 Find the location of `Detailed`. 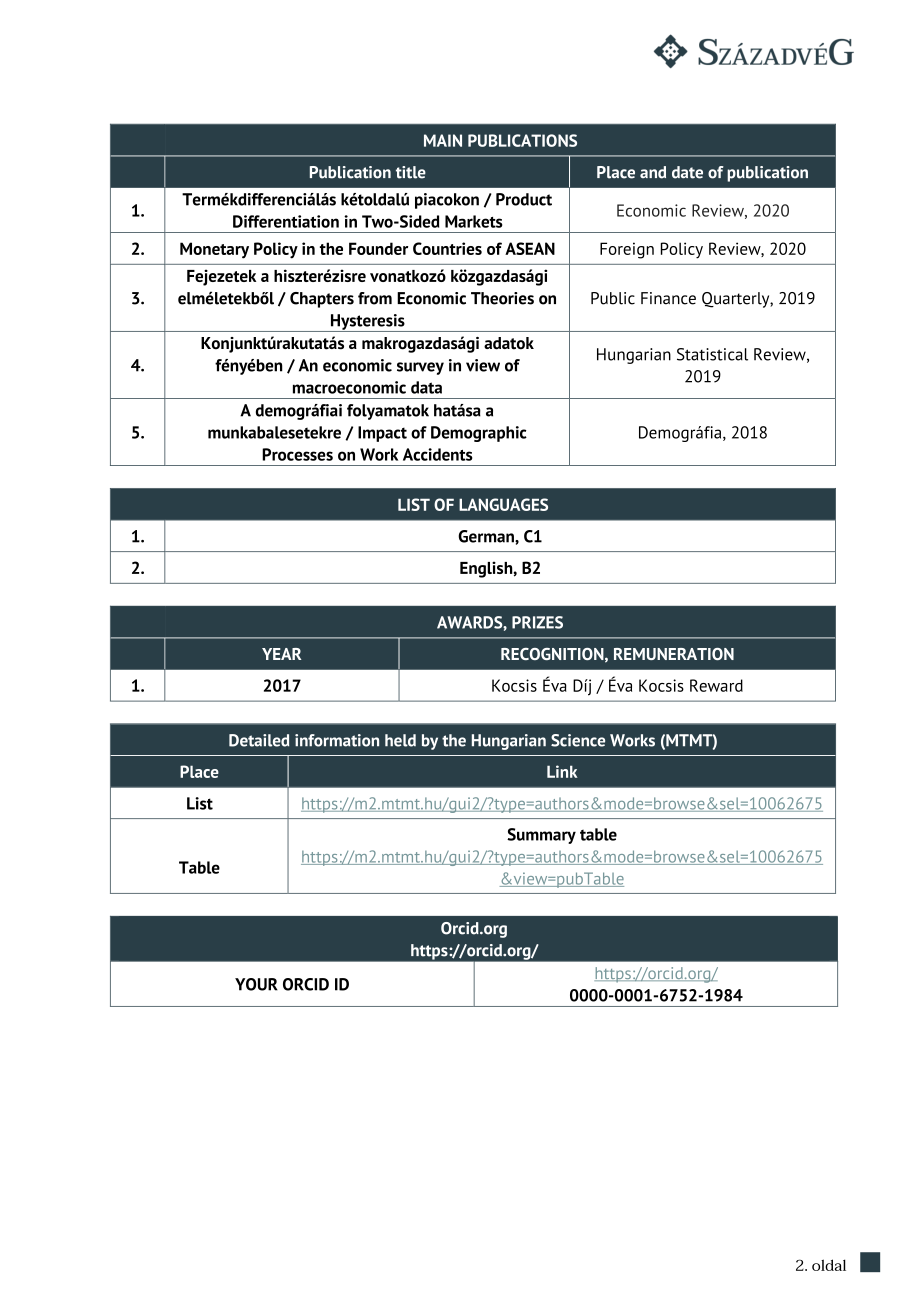

Detailed is located at coordinates (259, 740).
